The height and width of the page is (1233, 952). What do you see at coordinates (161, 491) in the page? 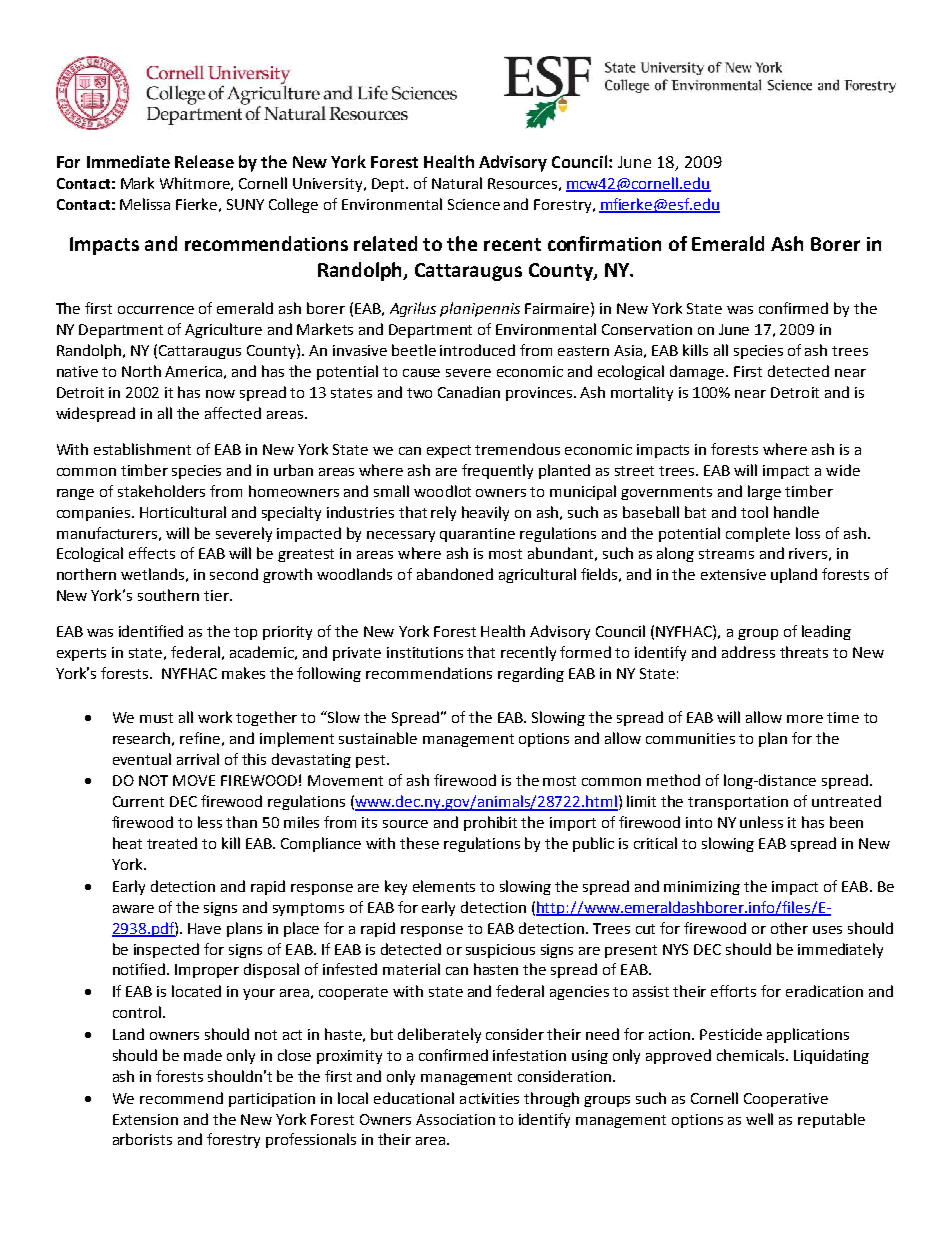
I see `stakeholders` at bounding box center [161, 491].
